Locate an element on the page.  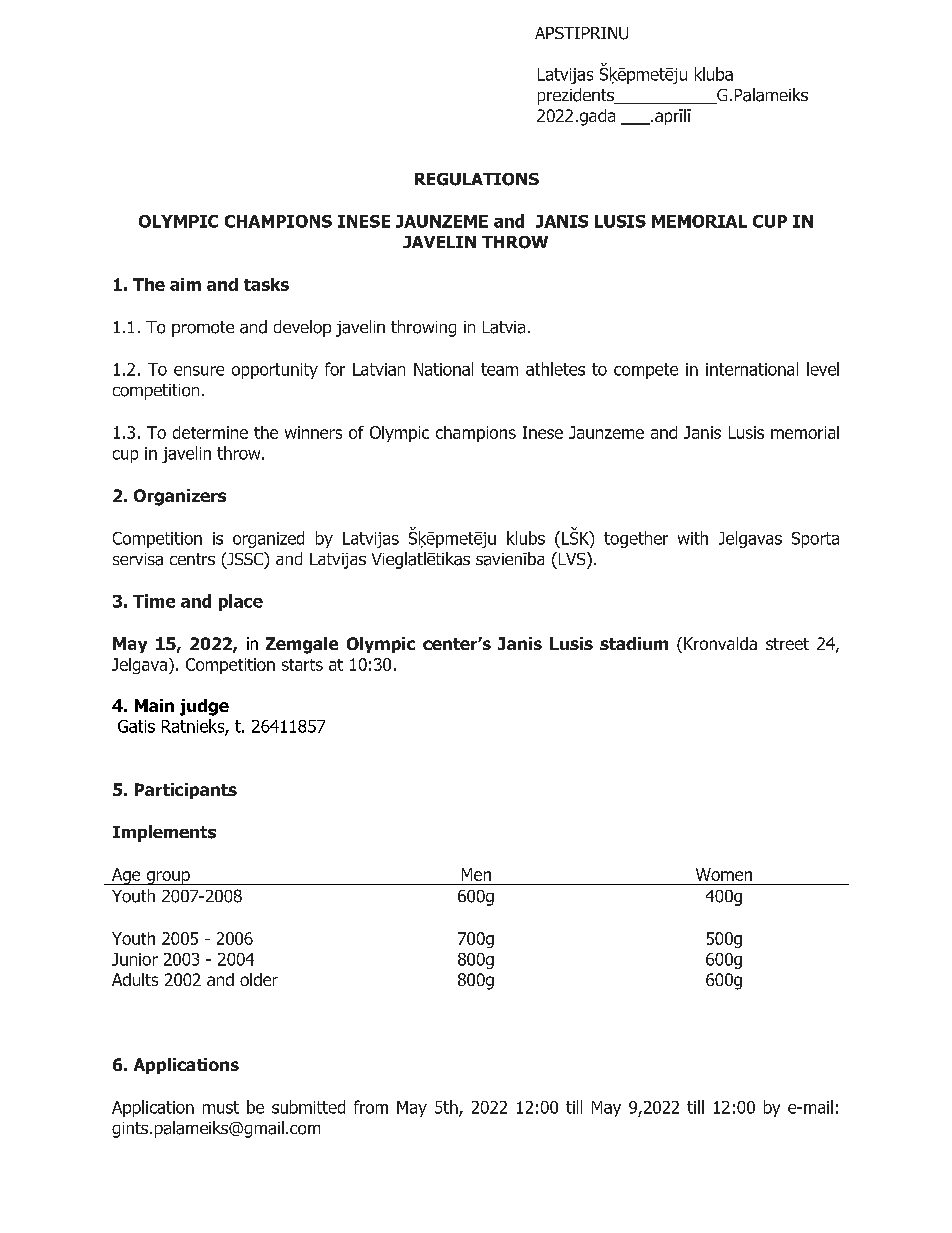
compete is located at coordinates (646, 371).
